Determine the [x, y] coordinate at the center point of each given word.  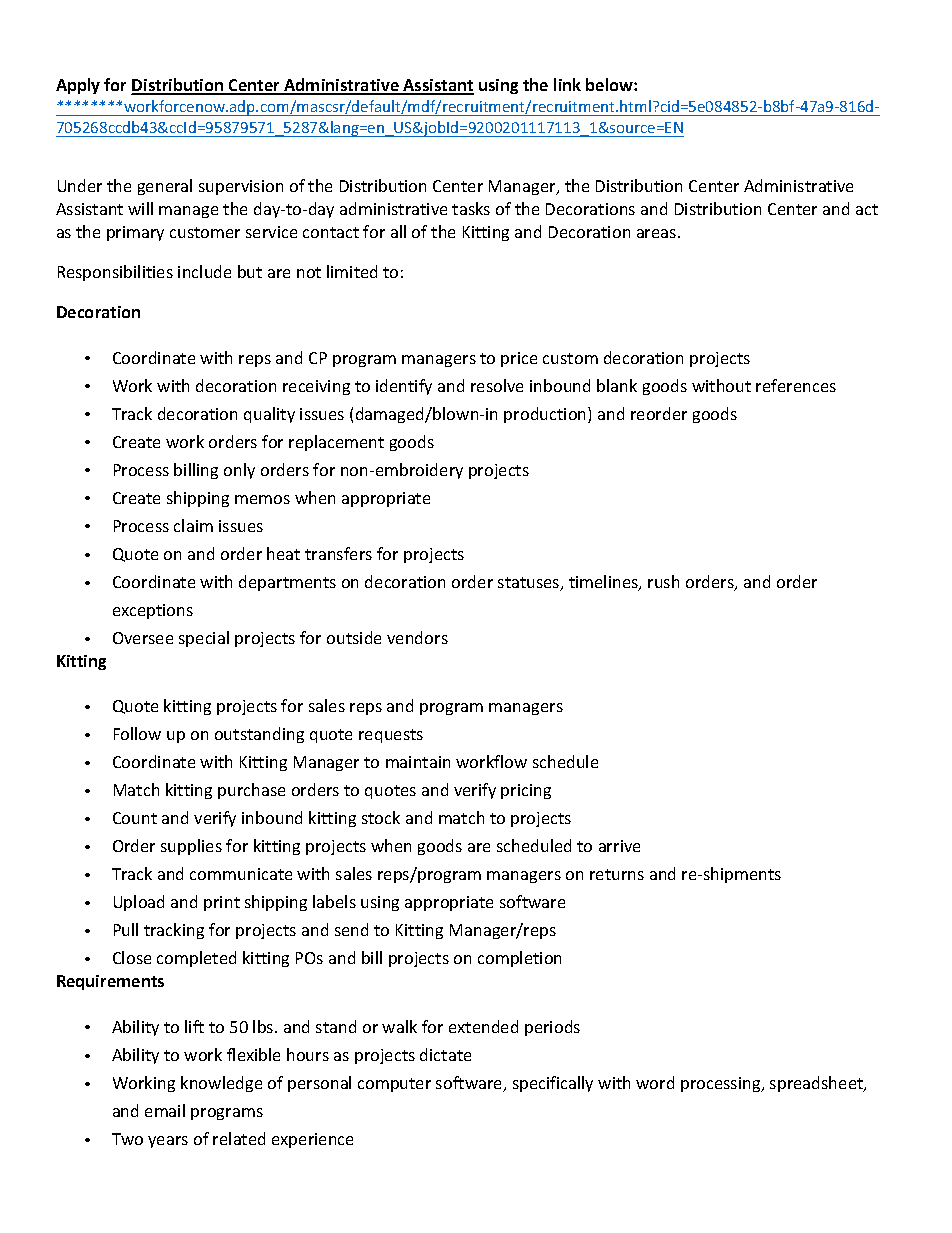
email [165, 1110]
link [567, 84]
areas [658, 233]
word [655, 1082]
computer [394, 1085]
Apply [78, 86]
